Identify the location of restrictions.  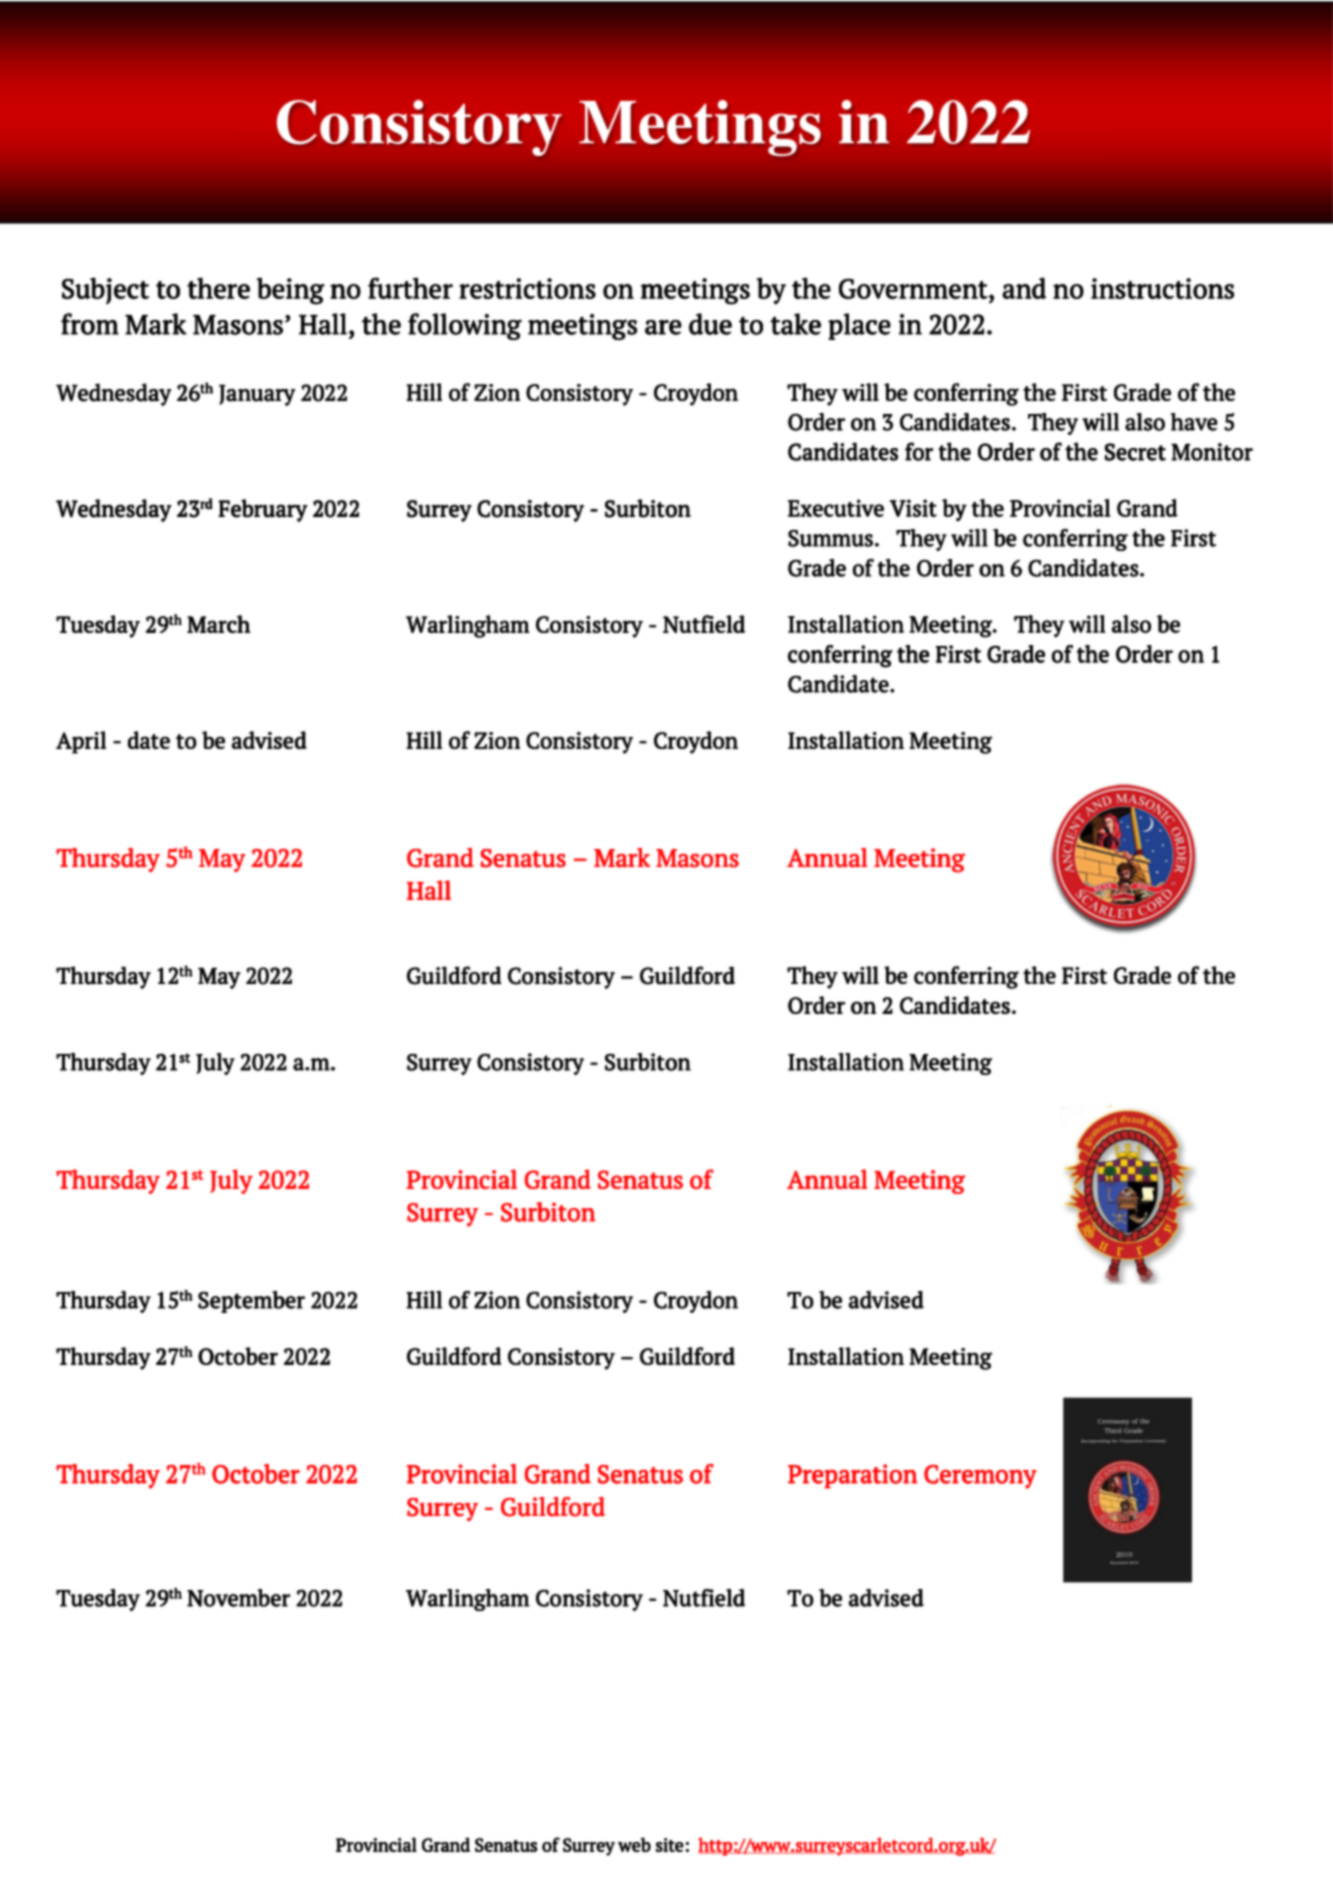
(527, 288).
